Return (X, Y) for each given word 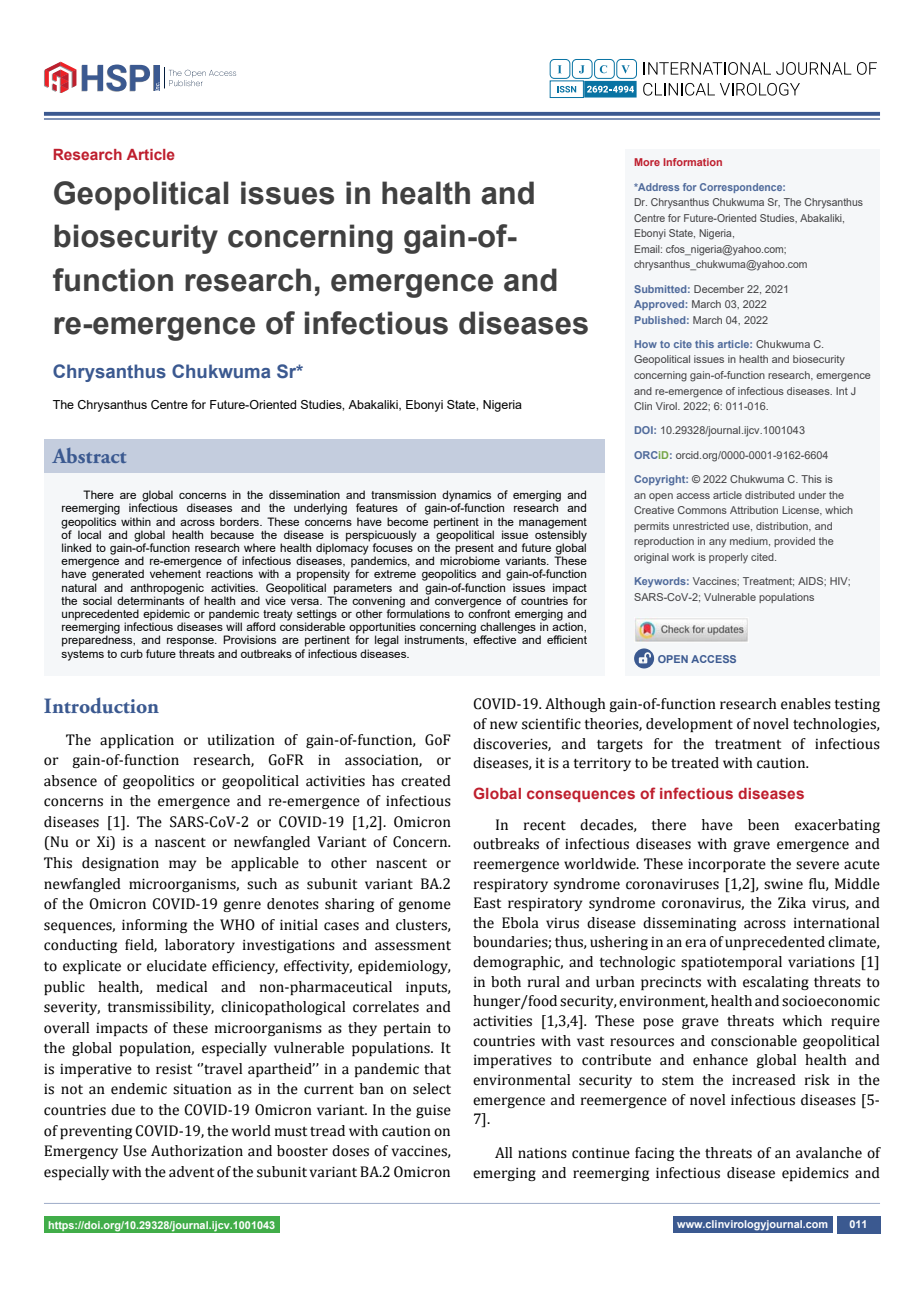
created (426, 781)
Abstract (89, 455)
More (647, 162)
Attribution (754, 510)
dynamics (466, 497)
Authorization (197, 1151)
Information (692, 162)
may (182, 865)
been (763, 825)
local (89, 533)
